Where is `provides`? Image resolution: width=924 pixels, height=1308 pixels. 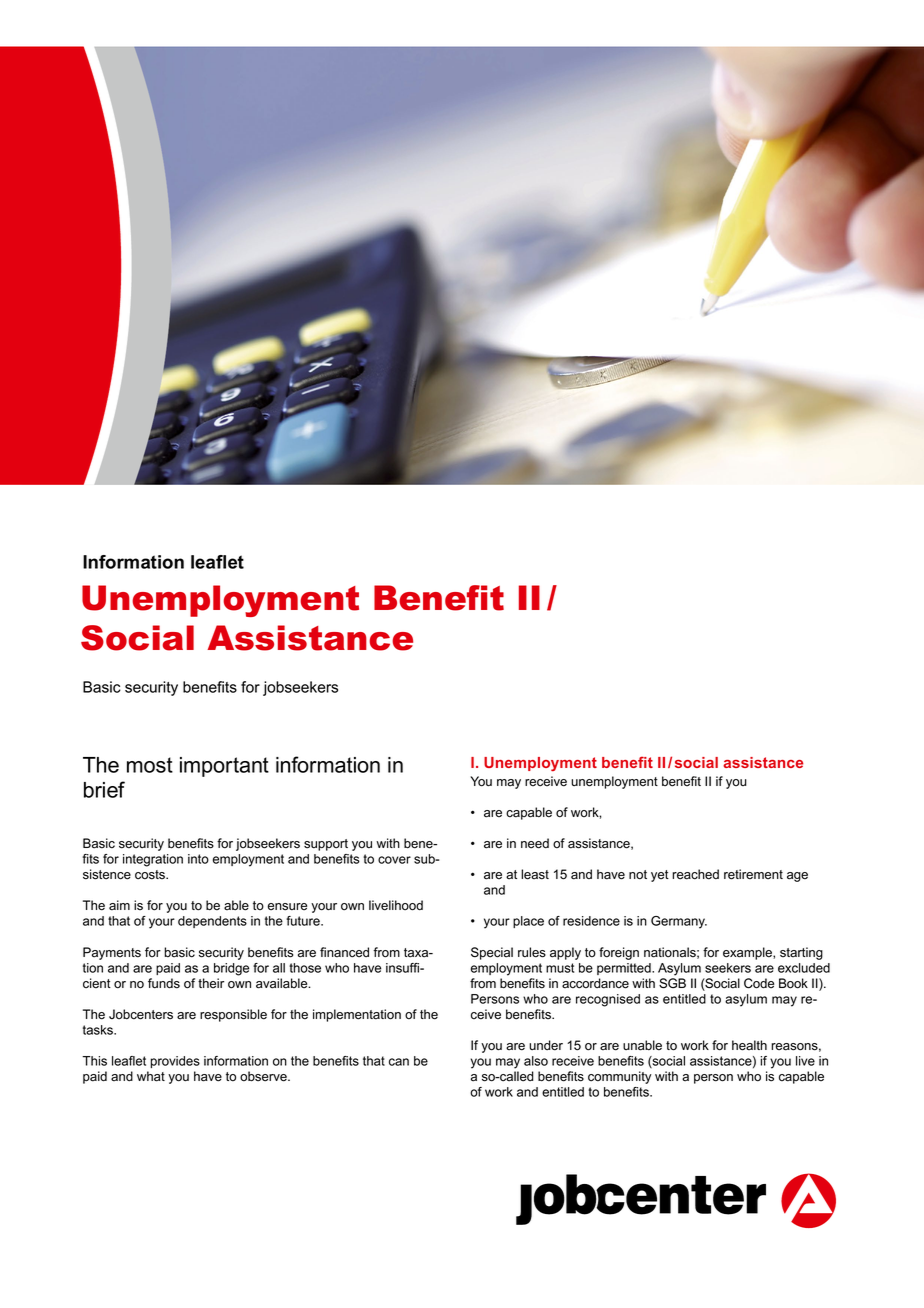 provides is located at coordinates (175, 1062).
